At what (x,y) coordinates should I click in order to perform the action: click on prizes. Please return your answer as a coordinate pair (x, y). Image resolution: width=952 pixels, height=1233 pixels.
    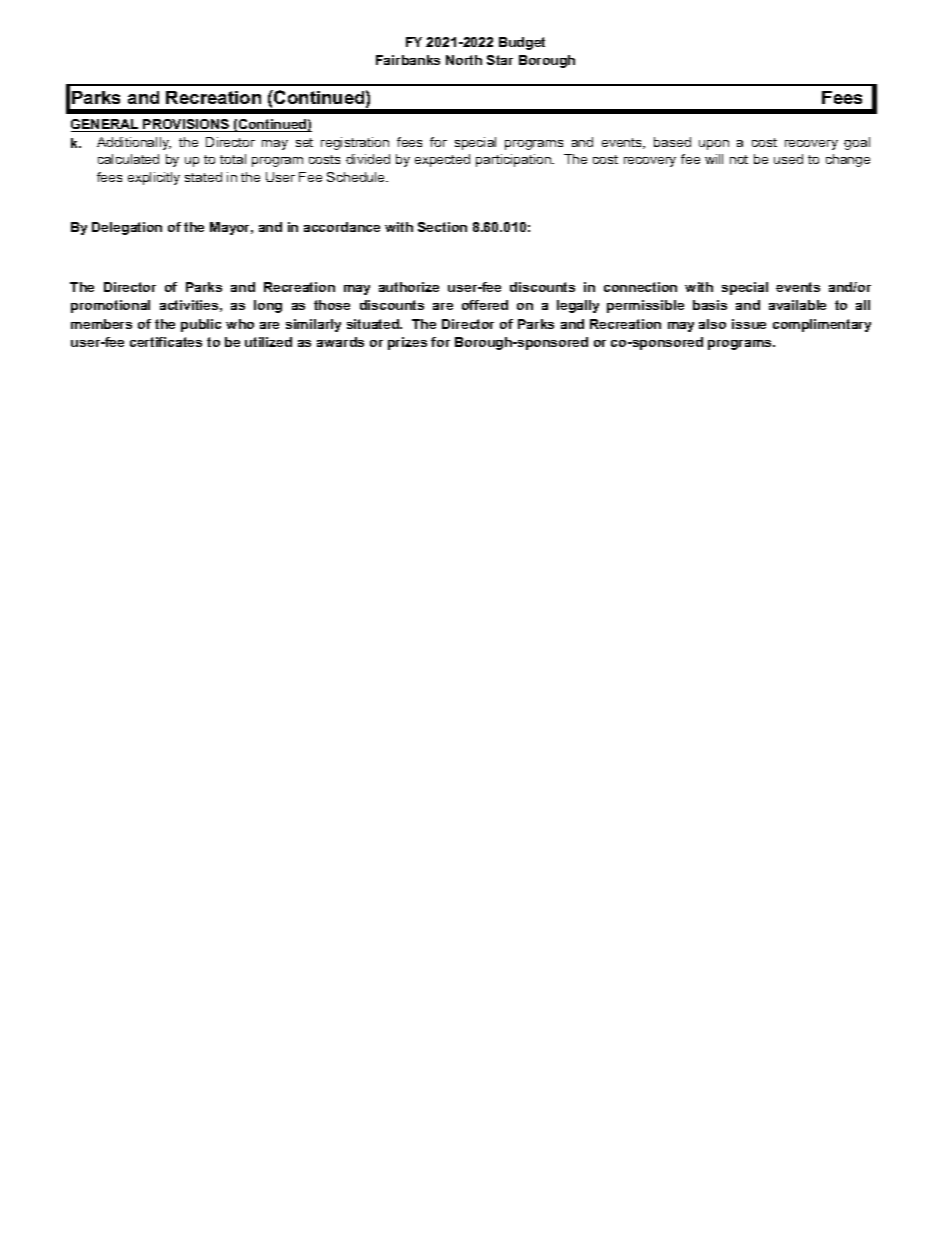
    Looking at the image, I should click on (407, 343).
